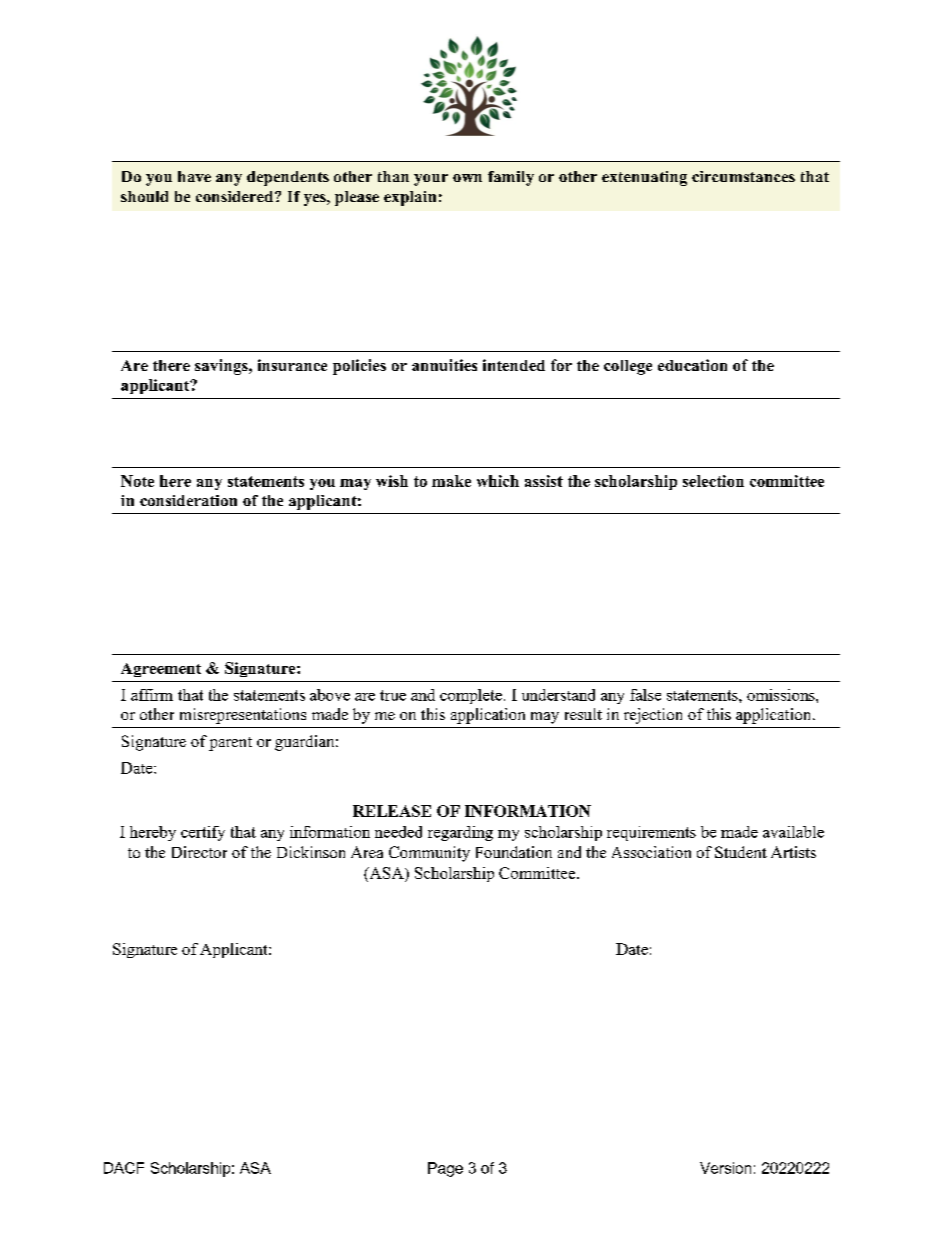 This image has height=1233, width=952. What do you see at coordinates (467, 178) in the image?
I see `own` at bounding box center [467, 178].
